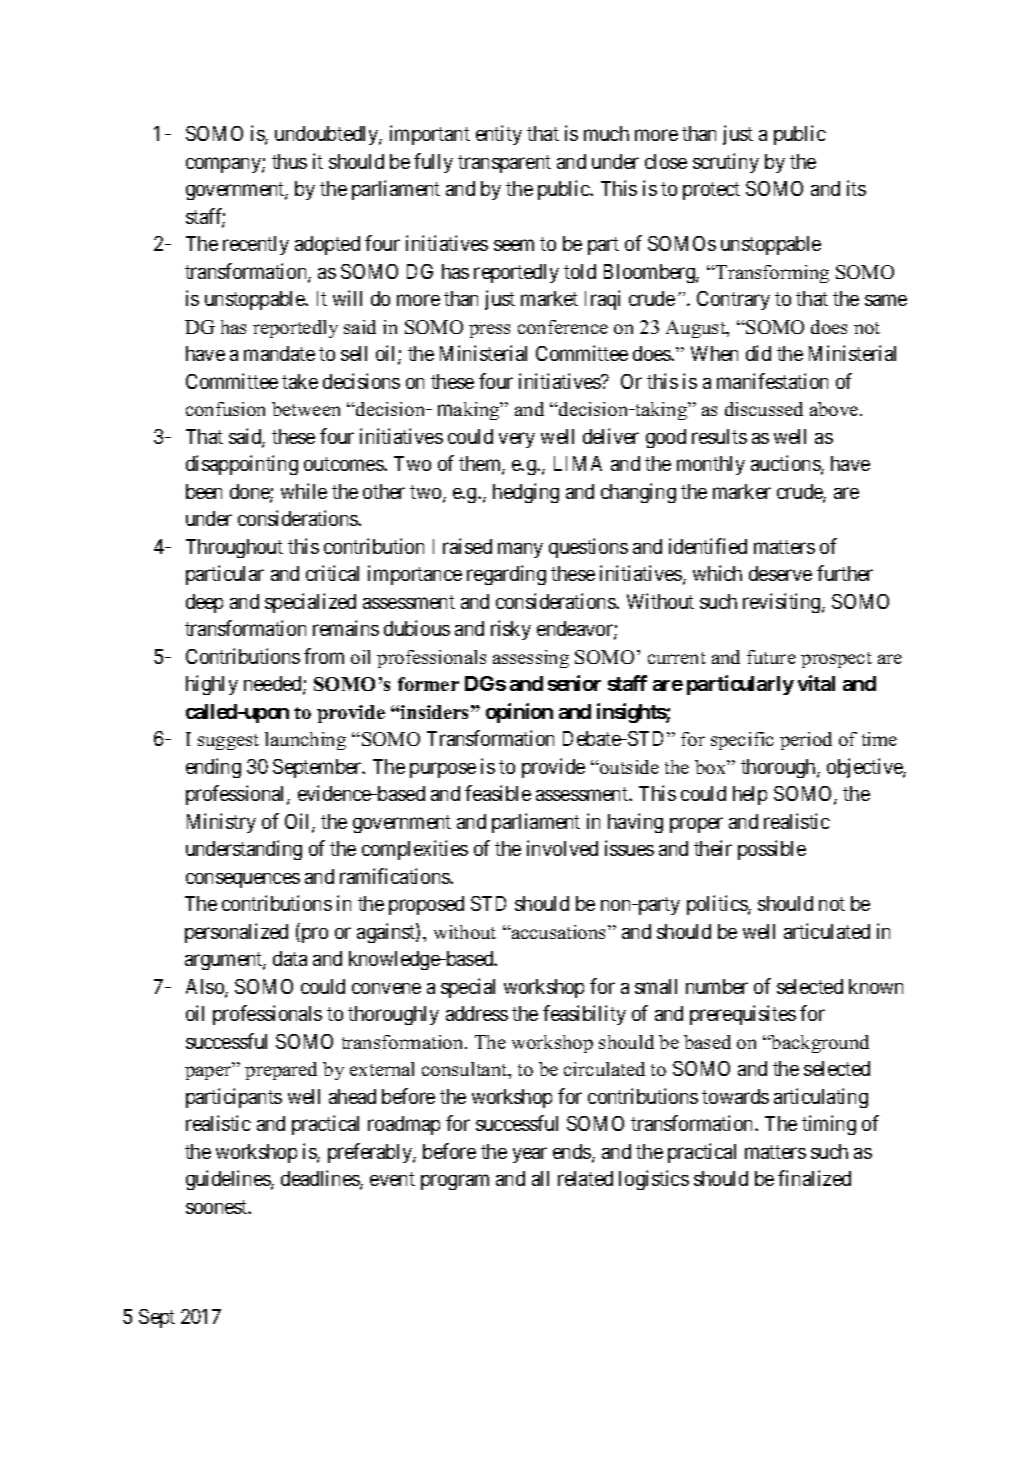 The image size is (1032, 1459). What do you see at coordinates (321, 1179) in the screenshot?
I see `deadlines` at bounding box center [321, 1179].
